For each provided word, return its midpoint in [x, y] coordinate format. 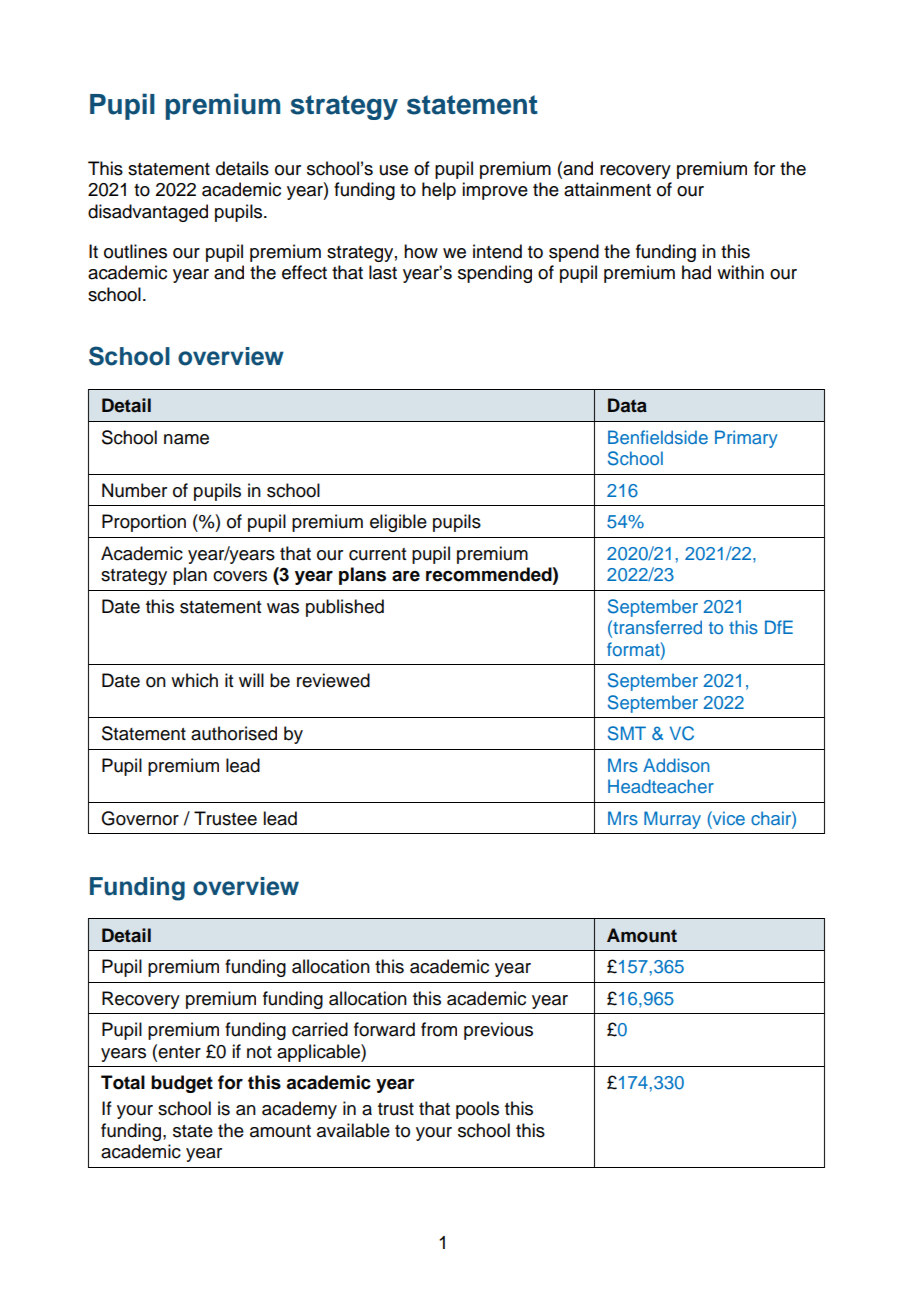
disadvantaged [148, 213]
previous [498, 1031]
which [194, 680]
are [406, 576]
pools [477, 1110]
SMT [627, 733]
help [439, 191]
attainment [607, 189]
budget [182, 1084]
